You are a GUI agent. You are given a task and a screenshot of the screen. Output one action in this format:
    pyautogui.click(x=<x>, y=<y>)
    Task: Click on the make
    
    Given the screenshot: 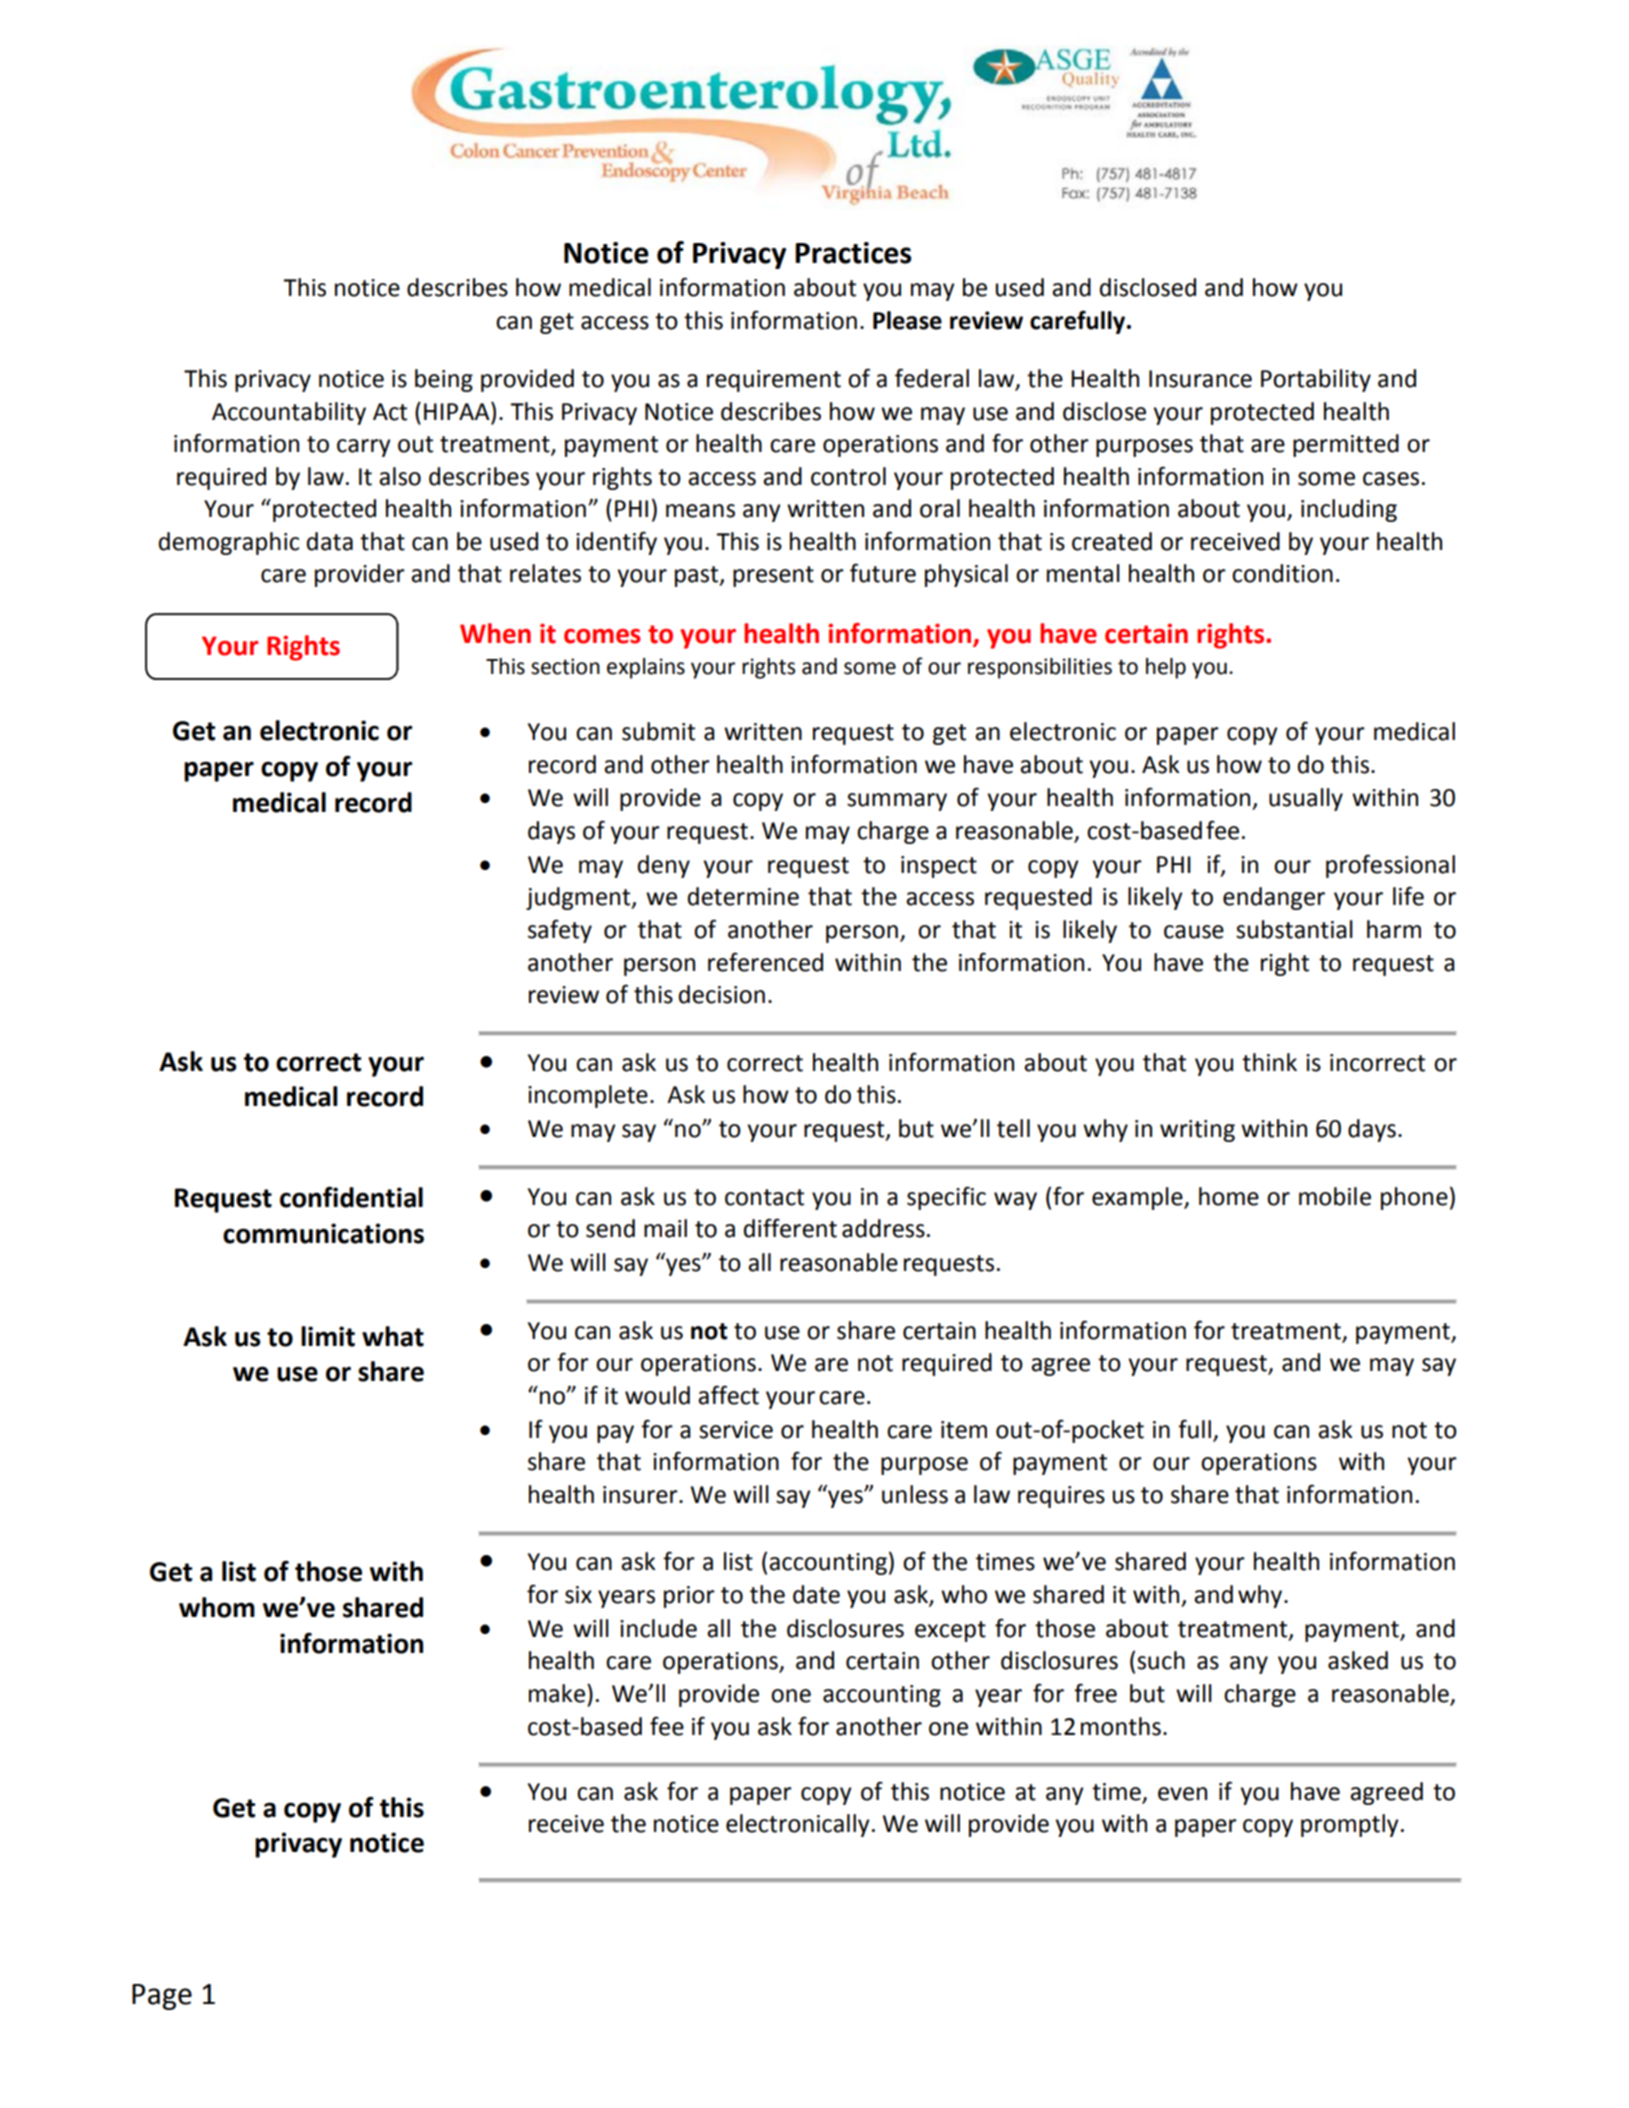 What is the action you would take?
    pyautogui.click(x=557, y=1693)
